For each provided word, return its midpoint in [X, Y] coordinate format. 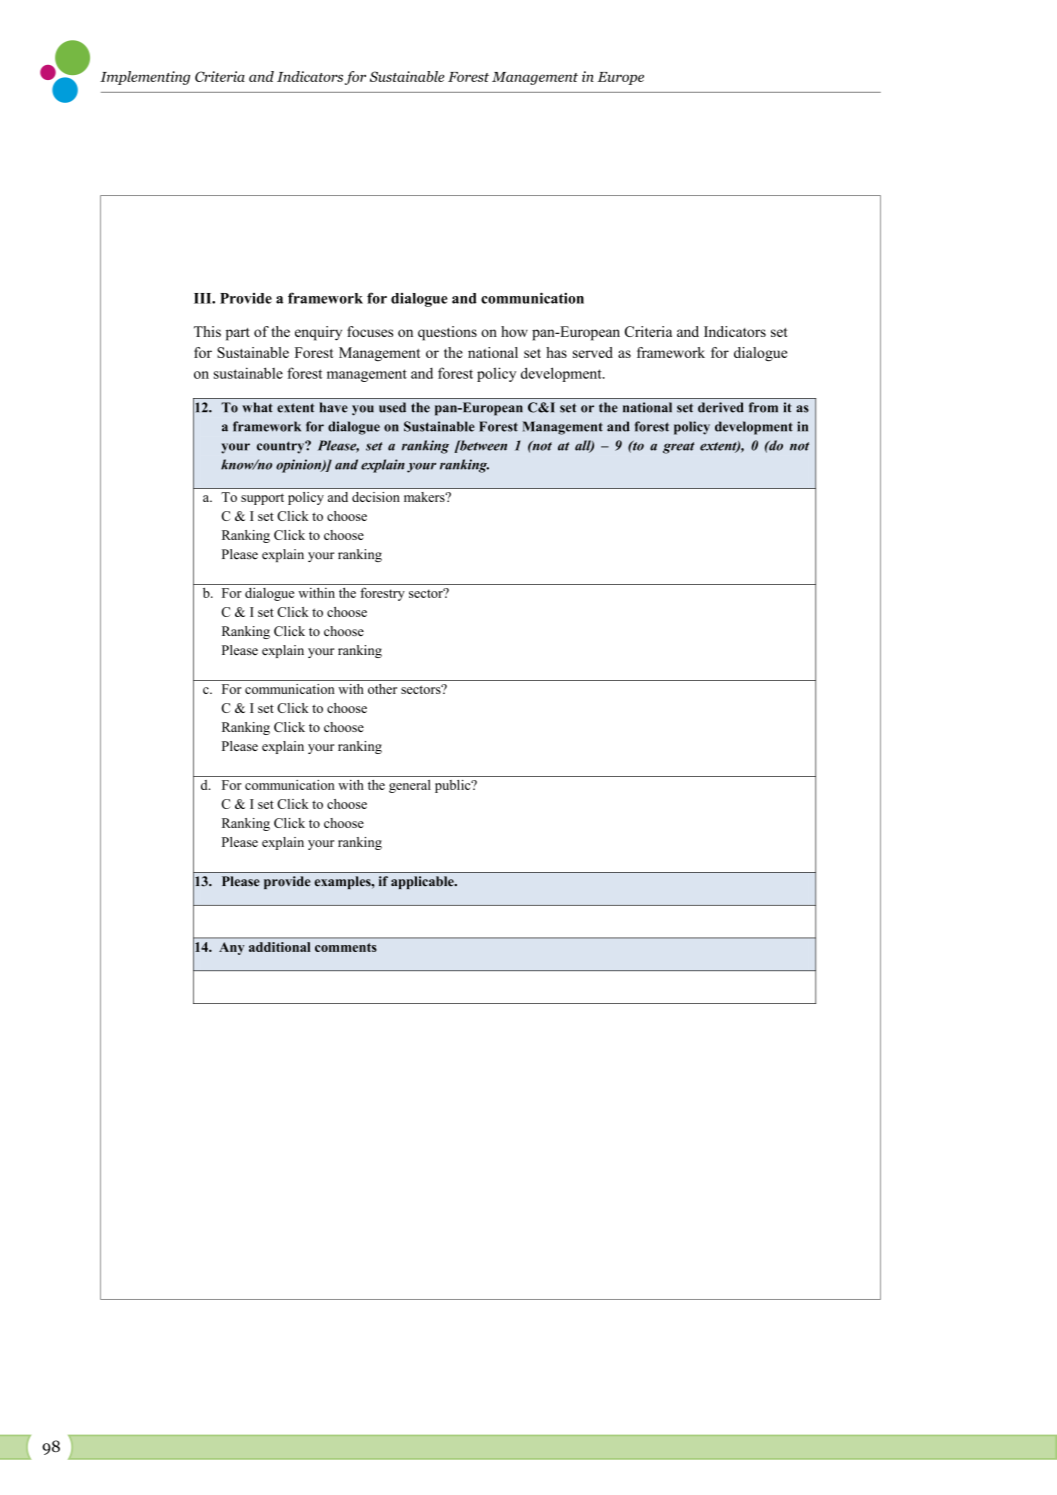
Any [231, 948]
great [679, 448]
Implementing [145, 78]
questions [447, 333]
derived [721, 407]
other [382, 689]
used [392, 407]
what [257, 407]
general [410, 786]
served [593, 352]
